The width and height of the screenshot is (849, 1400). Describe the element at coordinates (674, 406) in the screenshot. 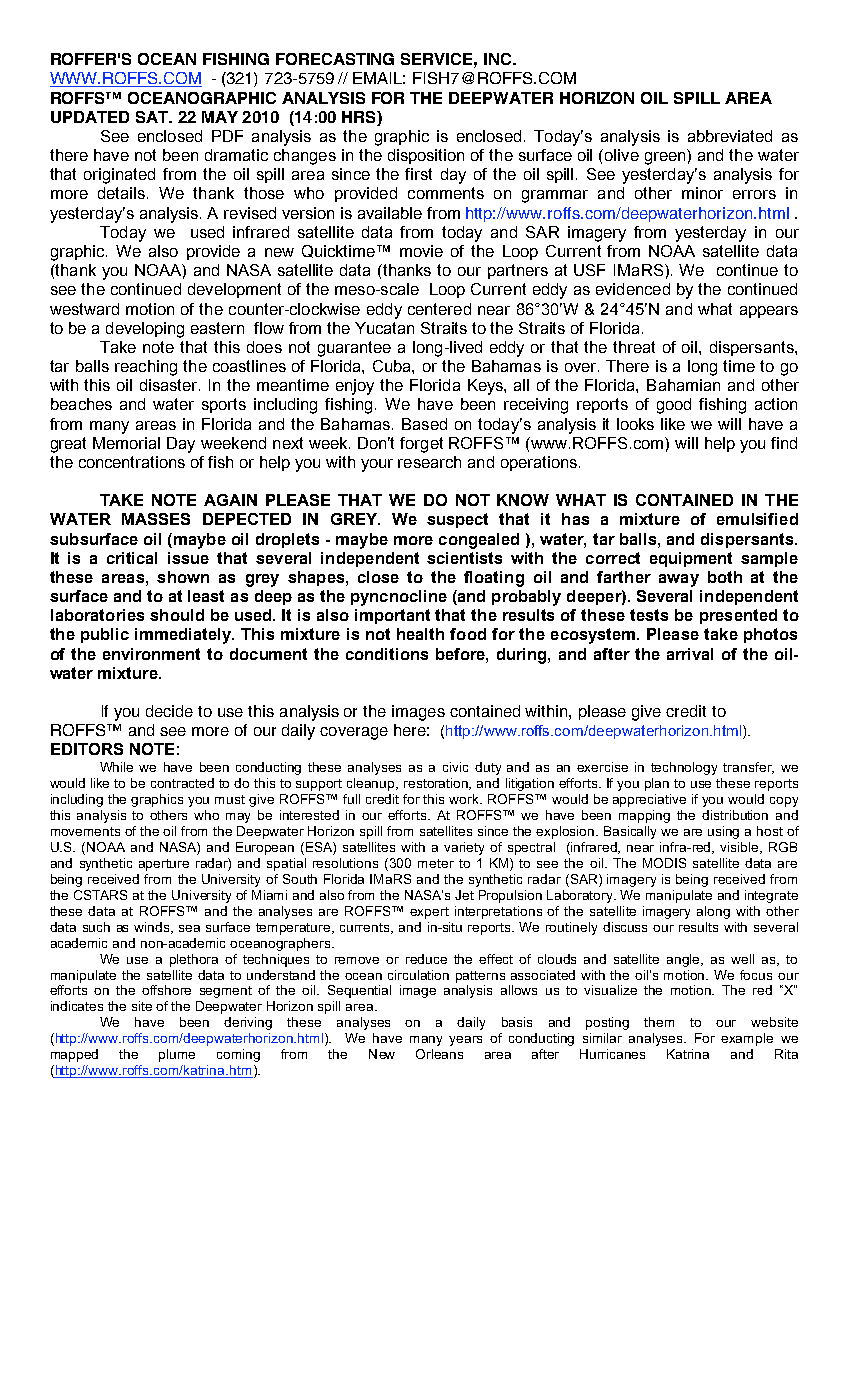

I see `good` at that location.
